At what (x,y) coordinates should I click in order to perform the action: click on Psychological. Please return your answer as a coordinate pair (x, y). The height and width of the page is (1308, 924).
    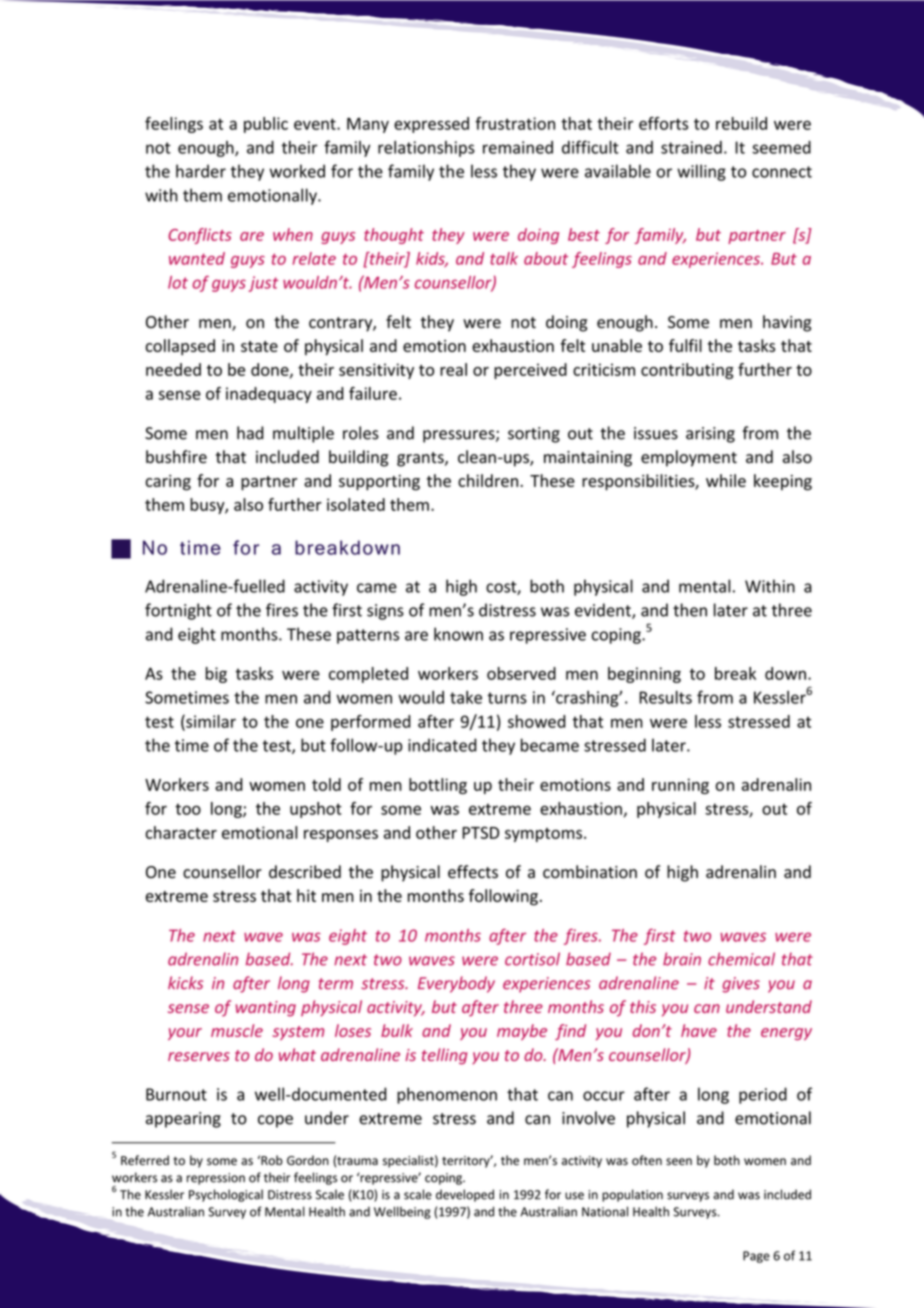
    Looking at the image, I should click on (226, 1195).
